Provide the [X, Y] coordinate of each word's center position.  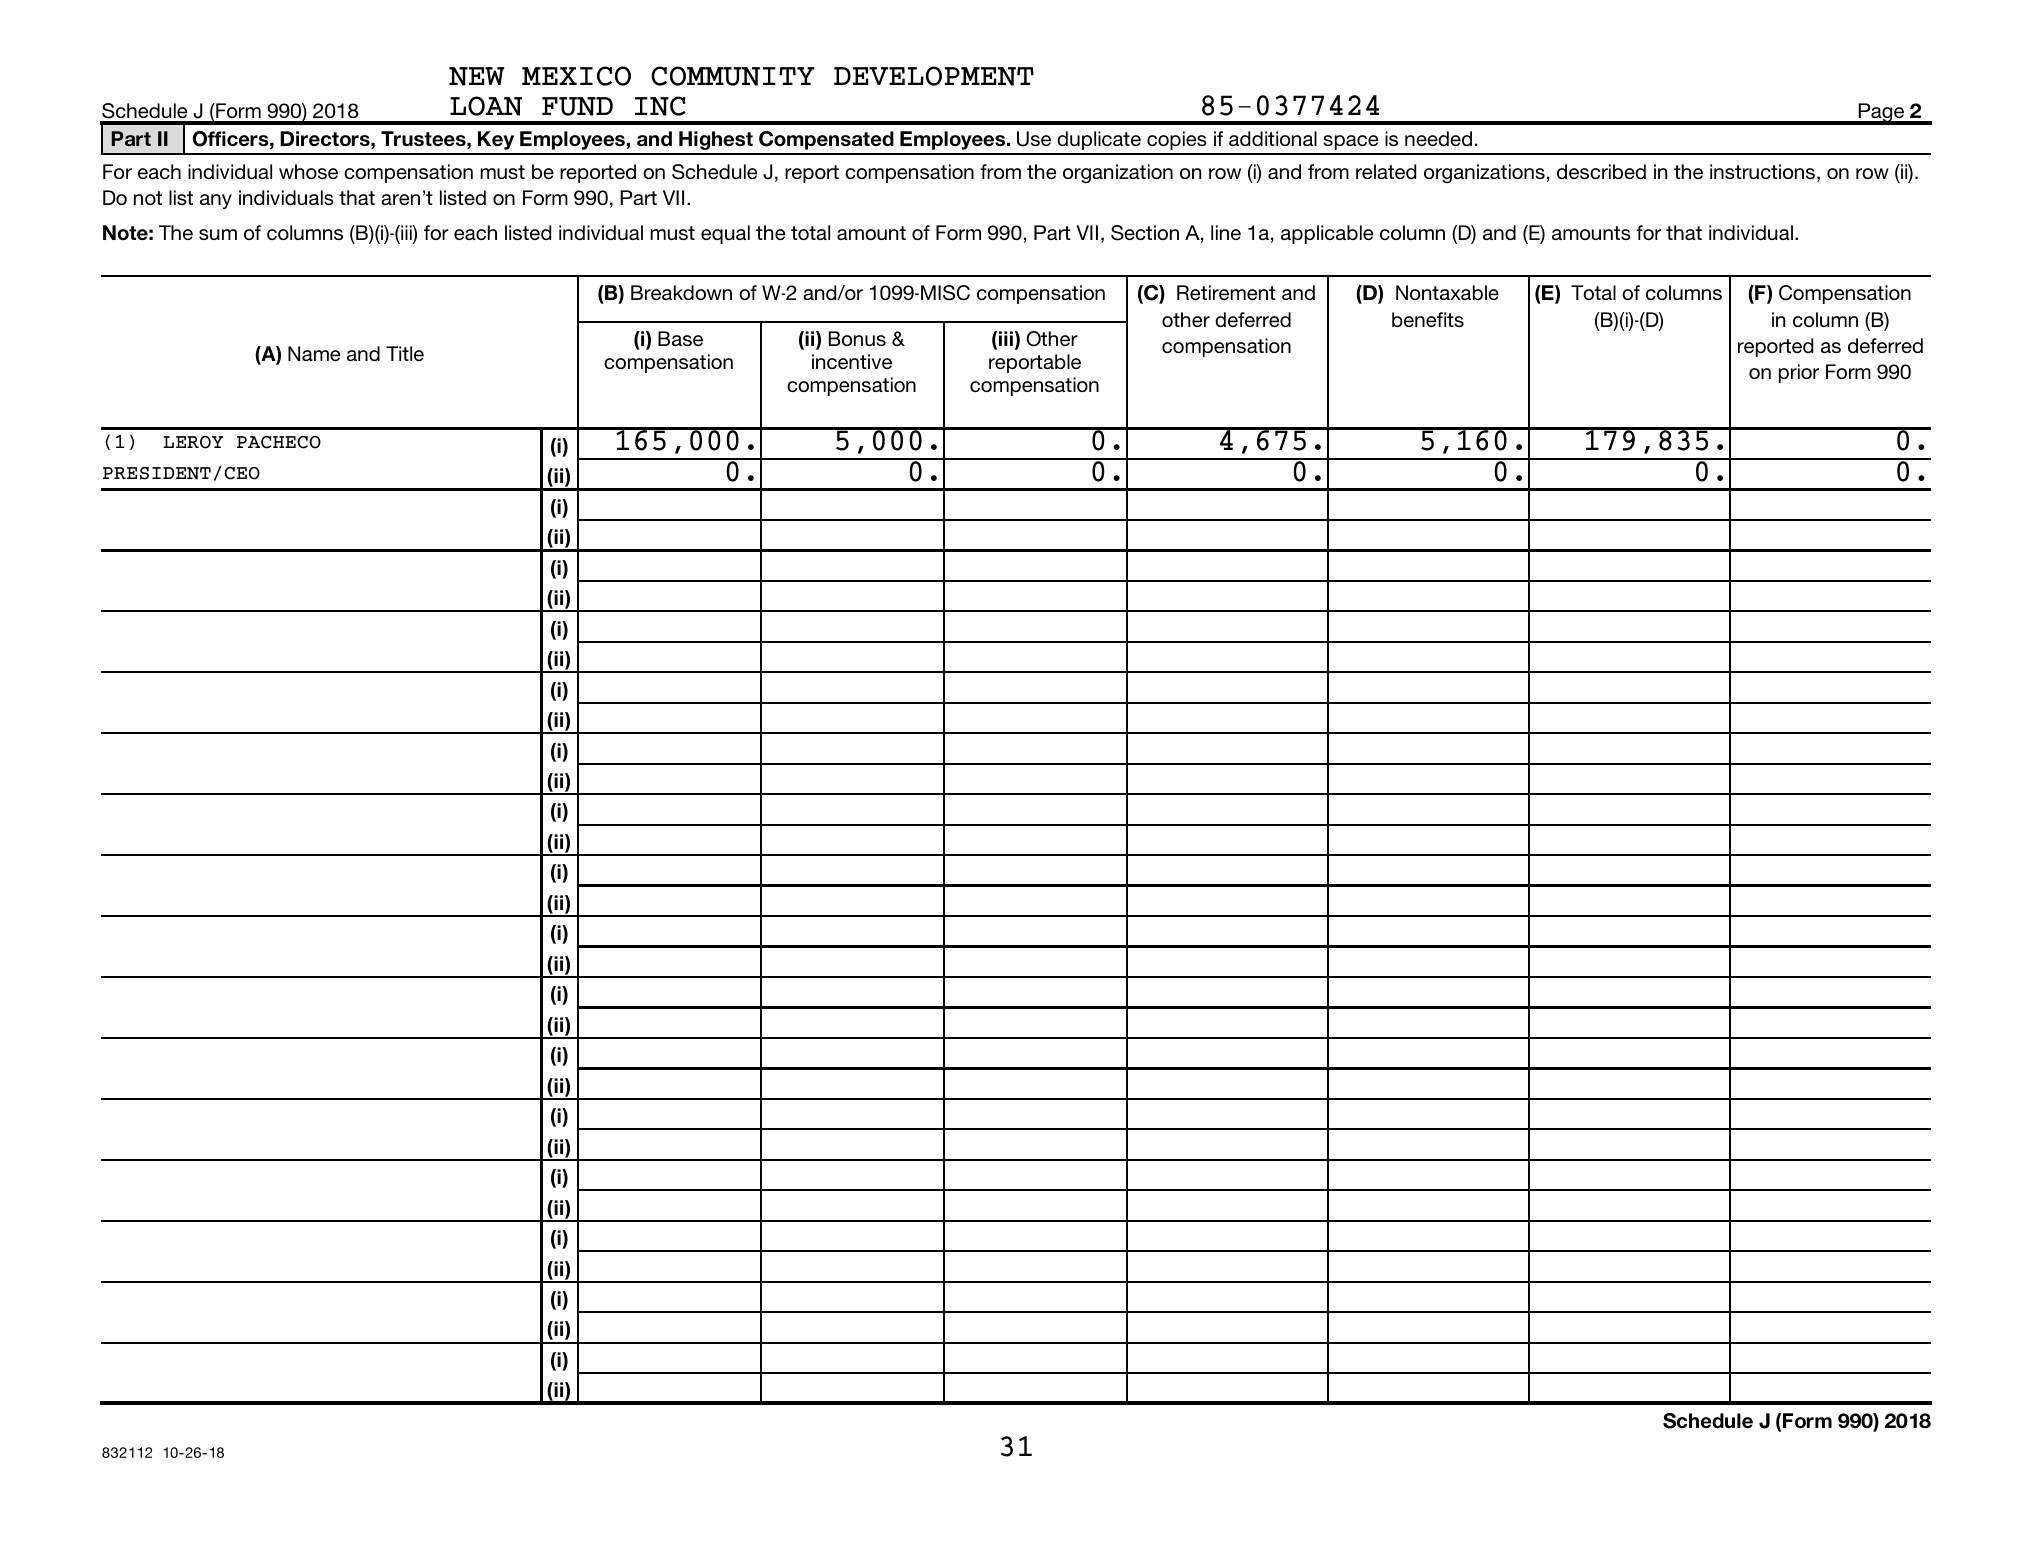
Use [1034, 139]
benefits [1428, 319]
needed [1438, 138]
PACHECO [279, 442]
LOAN [486, 106]
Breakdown [681, 292]
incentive [852, 361]
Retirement [1226, 292]
